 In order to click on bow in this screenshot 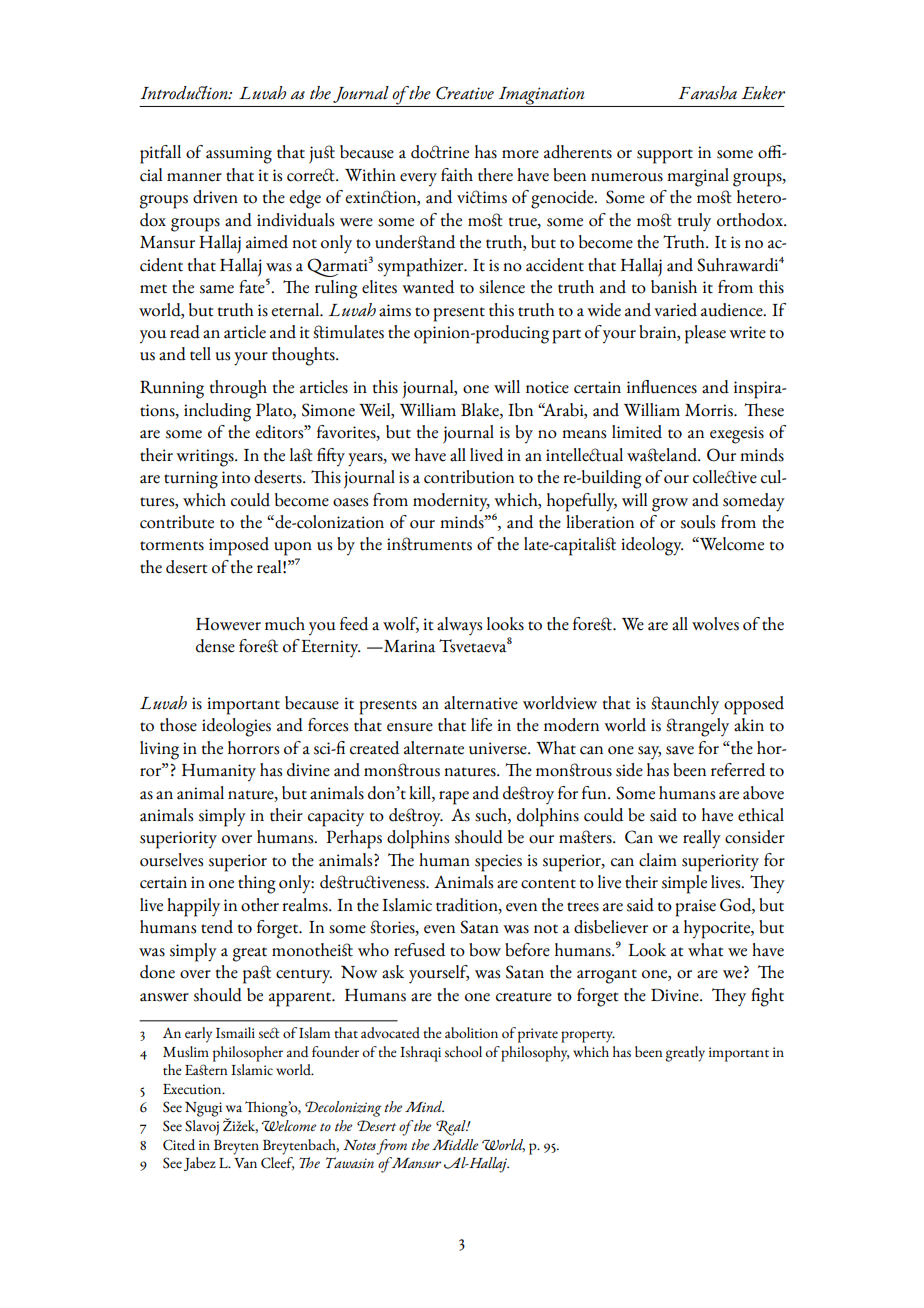, I will do `click(485, 950)`.
